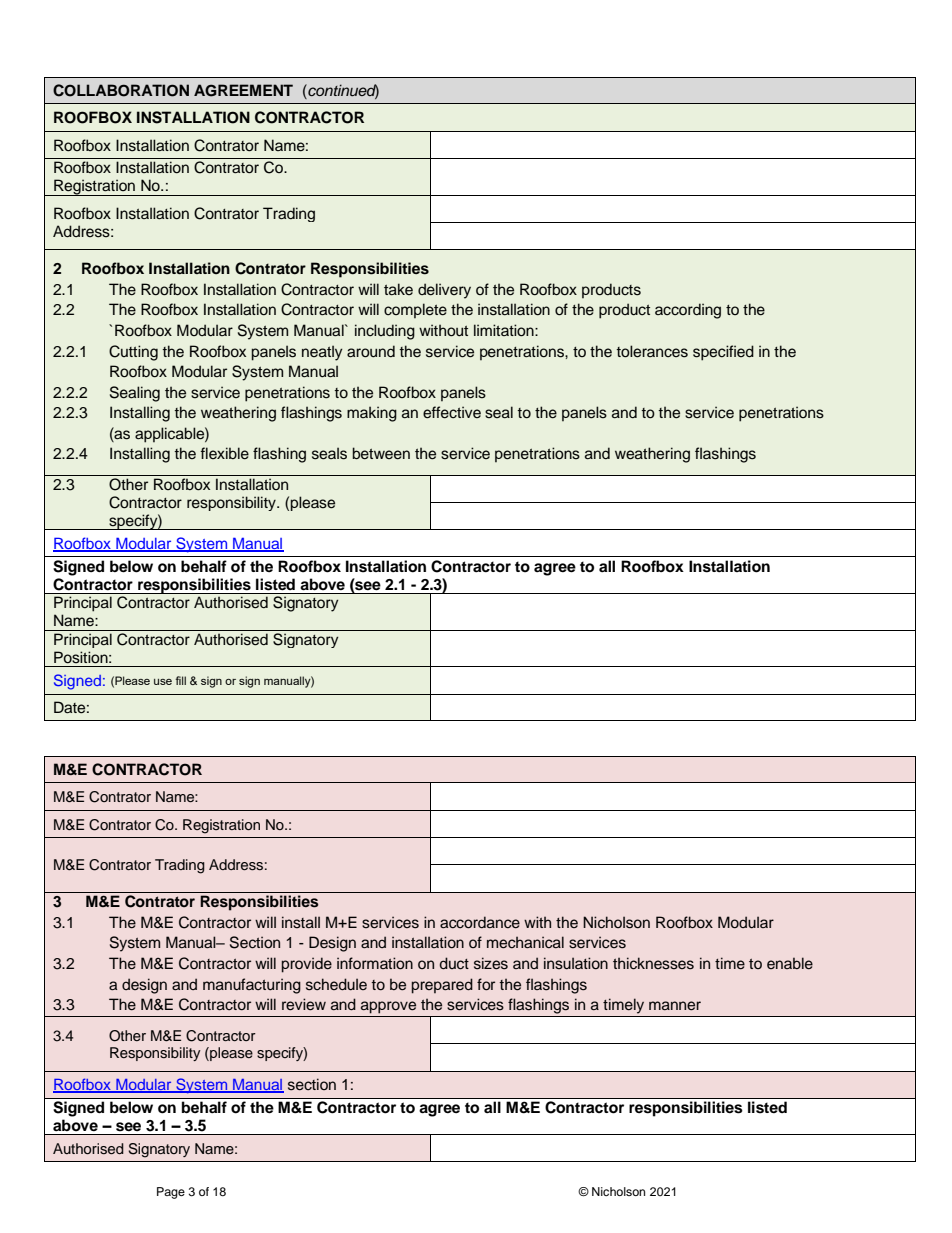  What do you see at coordinates (444, 291) in the screenshot?
I see `delivery` at bounding box center [444, 291].
